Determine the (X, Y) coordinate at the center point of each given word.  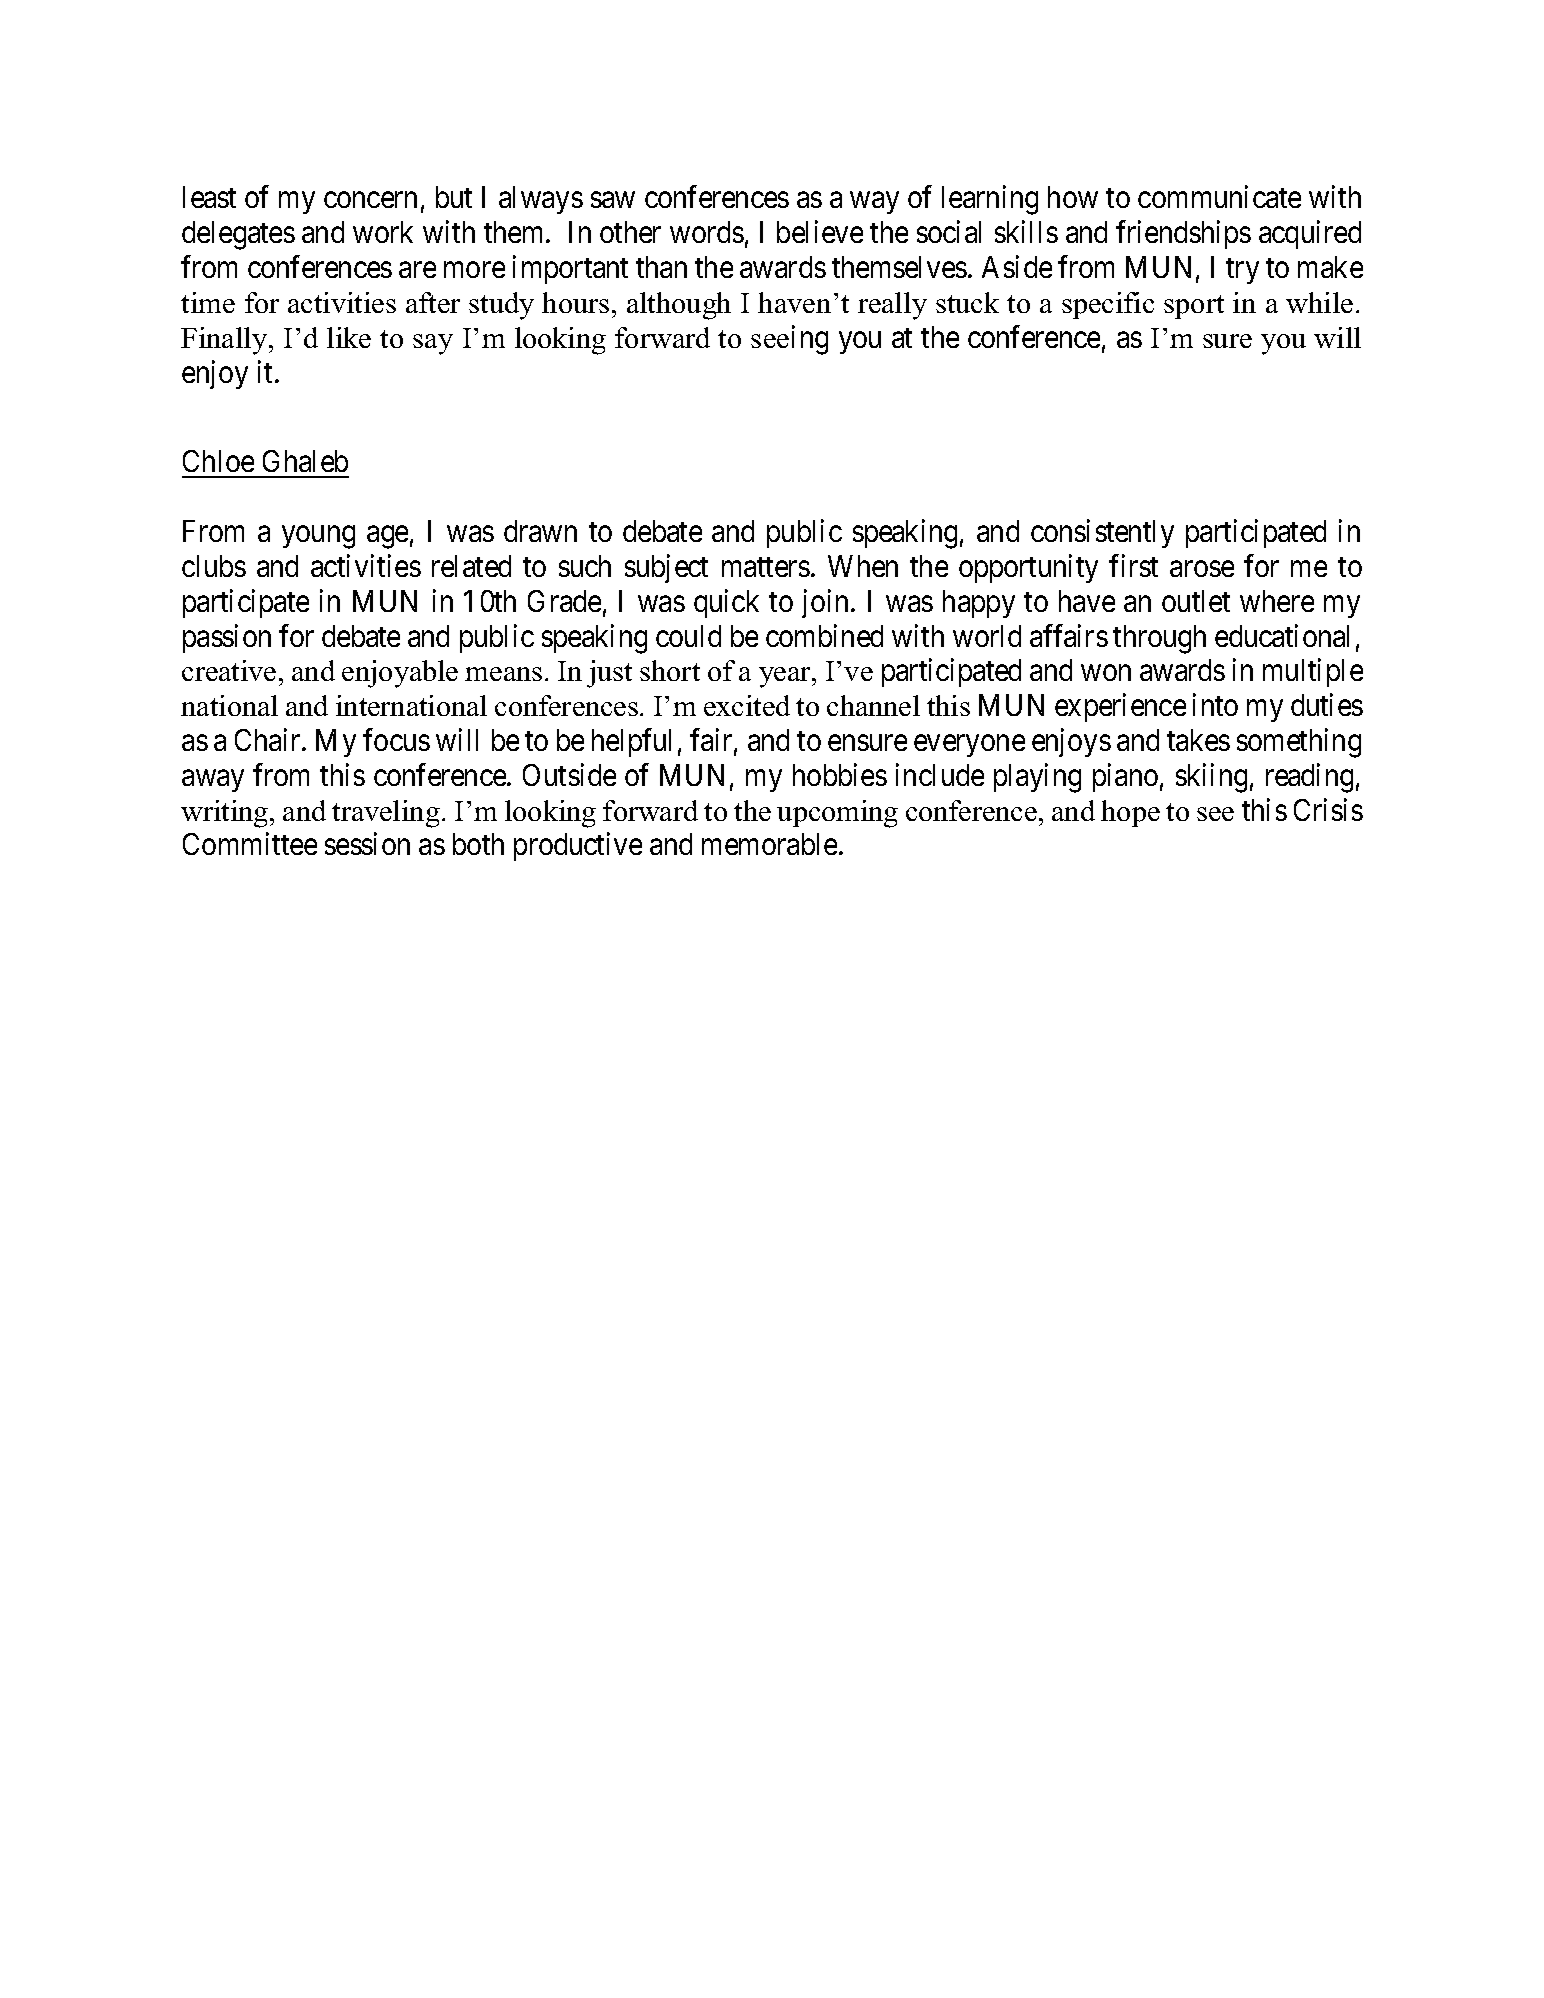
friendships (1183, 235)
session (367, 843)
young (318, 537)
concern (370, 200)
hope (1130, 813)
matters (766, 567)
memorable (769, 844)
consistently (1102, 533)
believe (820, 232)
